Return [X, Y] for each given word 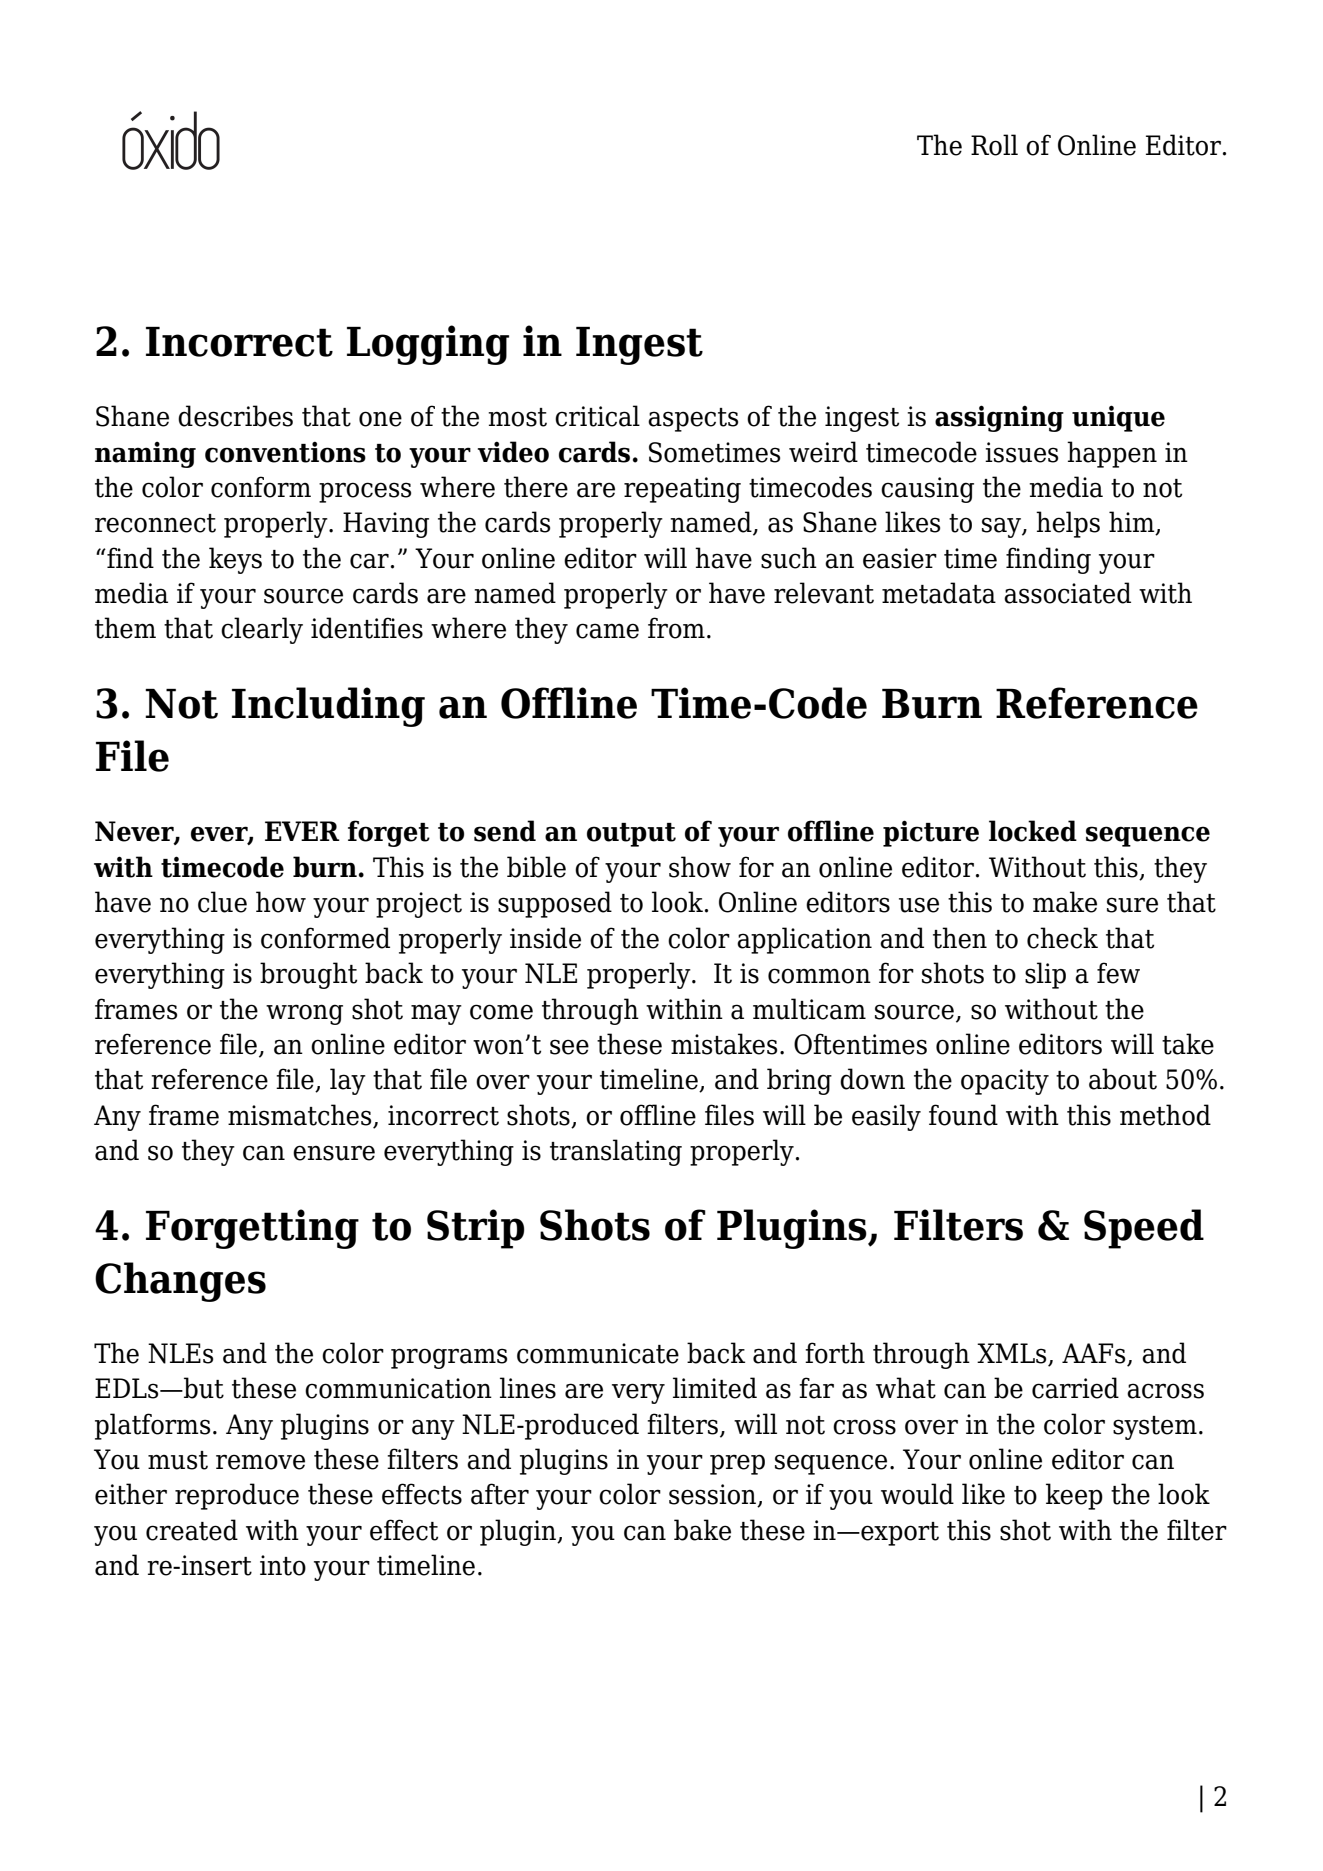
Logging [428, 345]
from [676, 628]
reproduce [237, 1496]
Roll [994, 145]
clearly [262, 630]
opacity [1005, 1082]
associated [1067, 593]
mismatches [301, 1116]
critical [597, 416]
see [569, 1047]
